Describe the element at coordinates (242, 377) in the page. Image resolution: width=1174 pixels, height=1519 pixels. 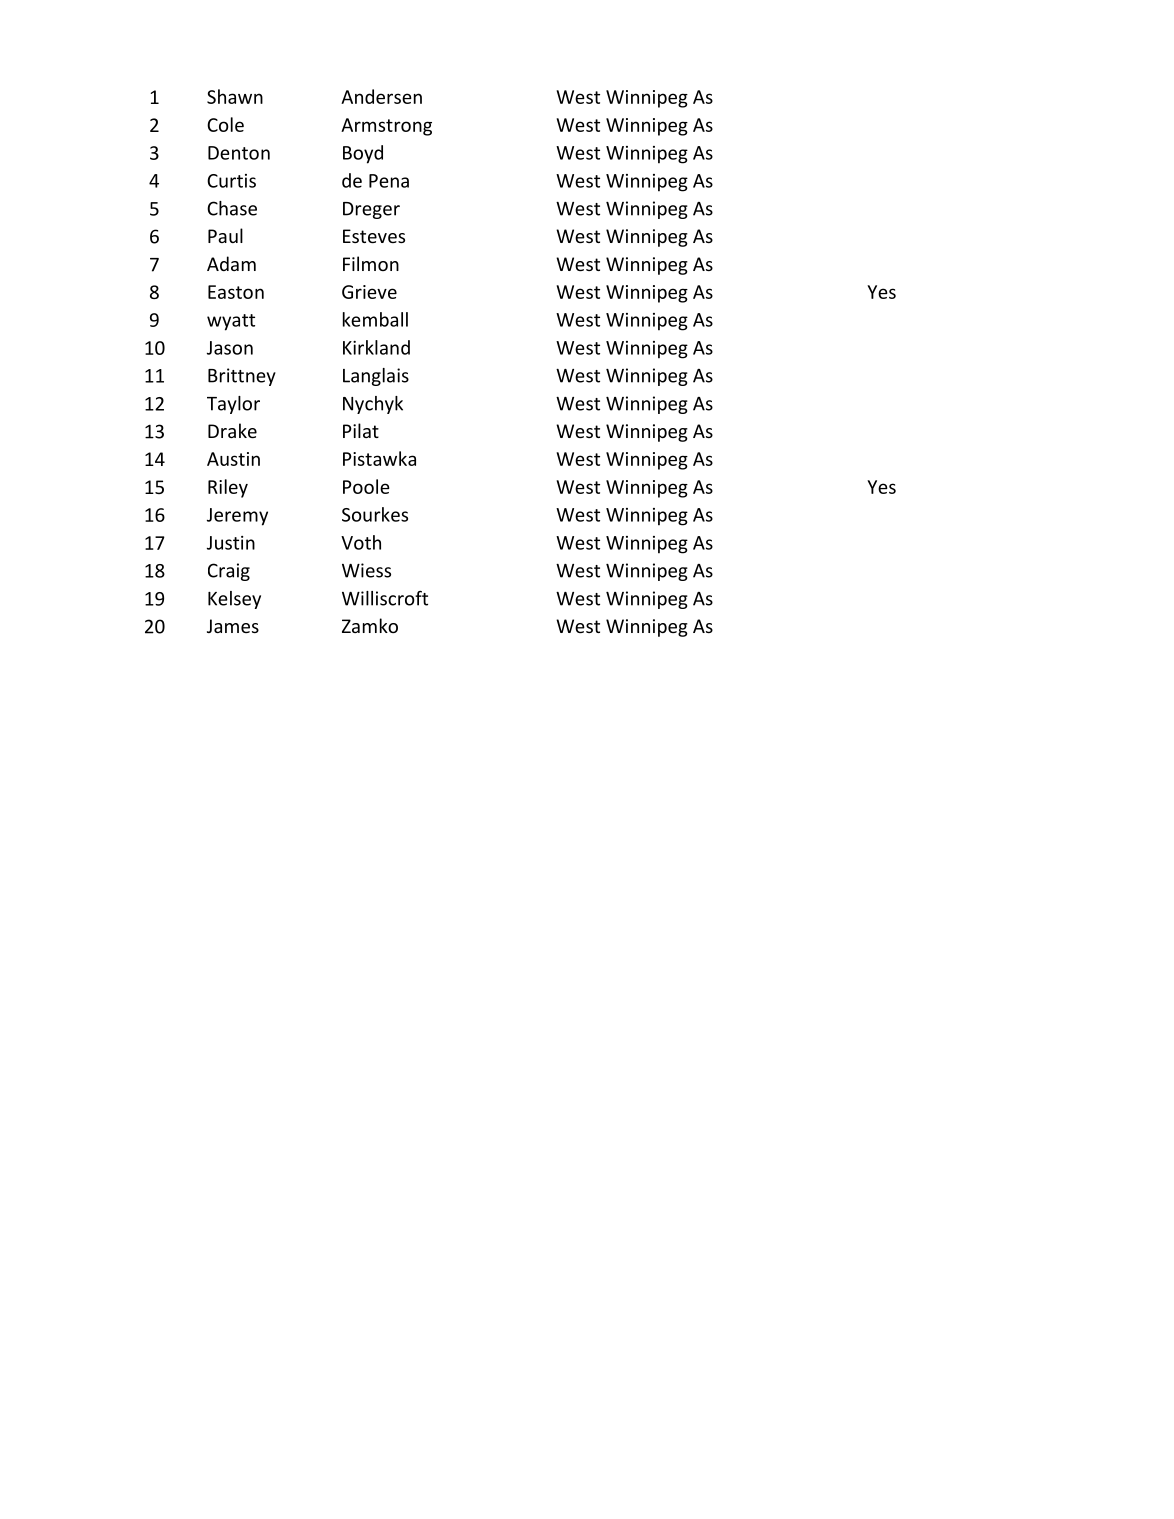
I see `Brittney` at that location.
